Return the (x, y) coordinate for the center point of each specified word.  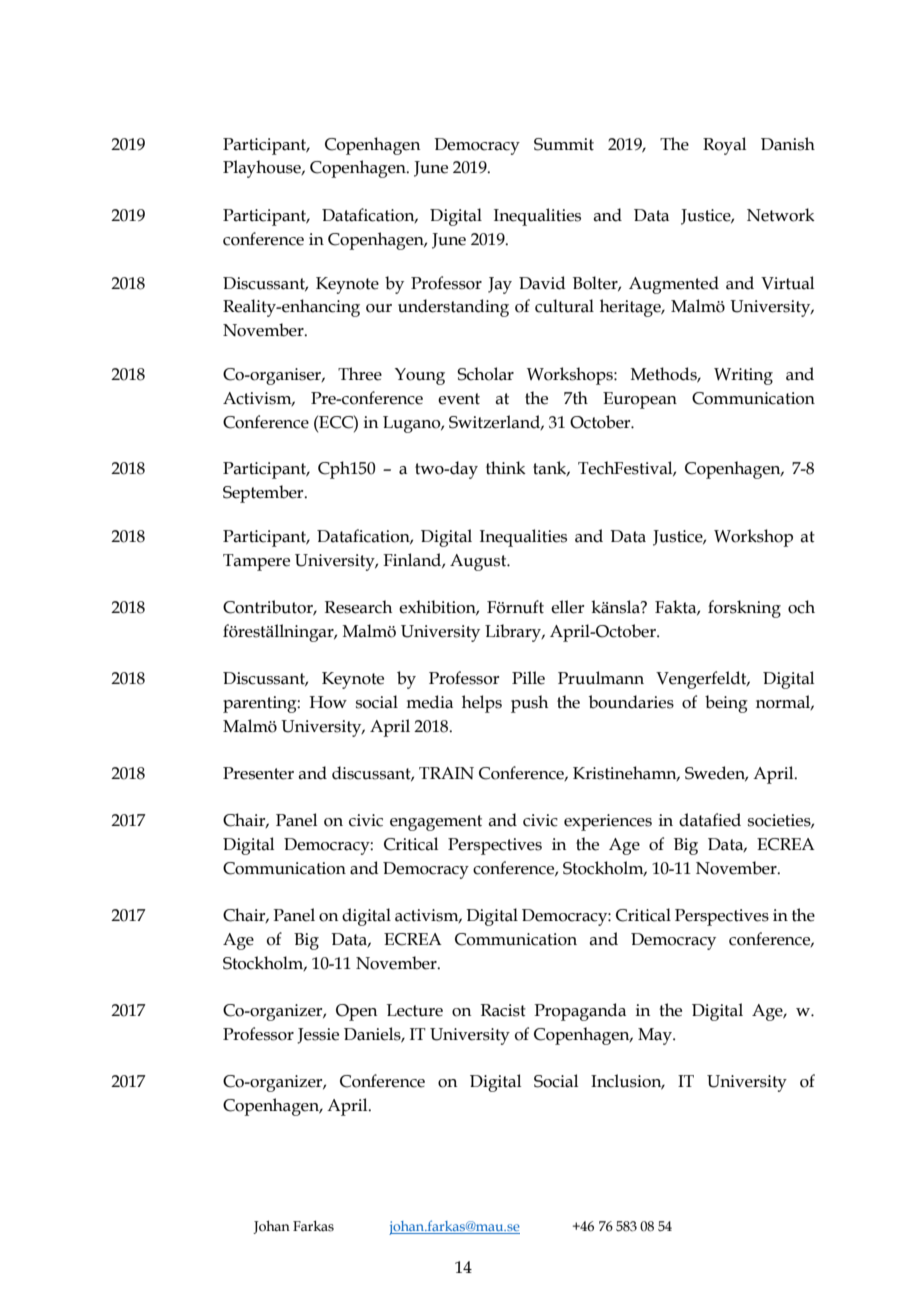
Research (358, 607)
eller (567, 607)
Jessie (318, 1036)
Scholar (485, 374)
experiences (608, 822)
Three (360, 374)
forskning (744, 609)
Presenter (258, 773)
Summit (564, 144)
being (726, 704)
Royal (724, 146)
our (379, 308)
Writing (743, 376)
